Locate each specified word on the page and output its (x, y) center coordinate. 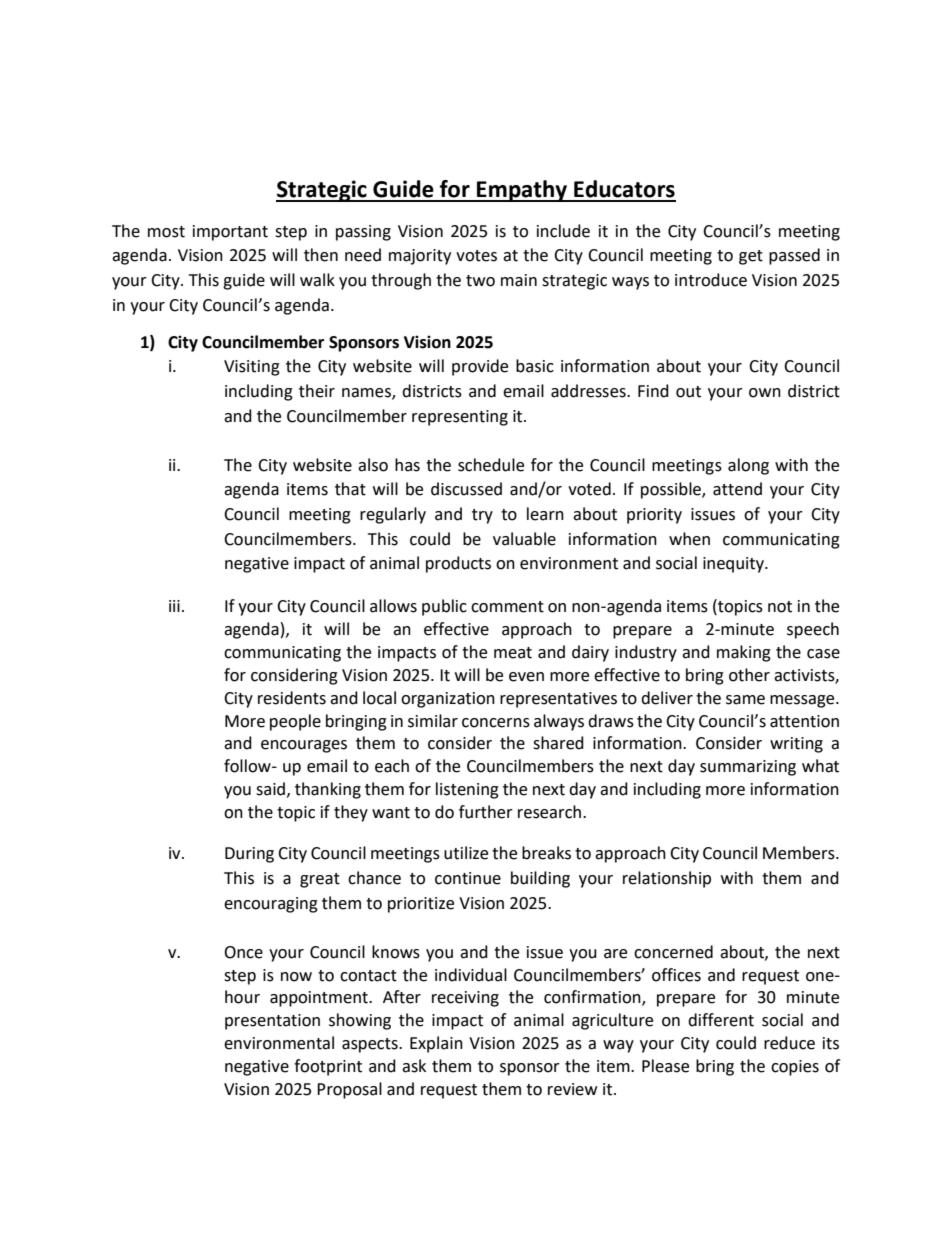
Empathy (522, 191)
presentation (272, 1022)
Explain (436, 1044)
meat (513, 653)
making (744, 653)
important (230, 233)
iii (174, 606)
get (751, 257)
